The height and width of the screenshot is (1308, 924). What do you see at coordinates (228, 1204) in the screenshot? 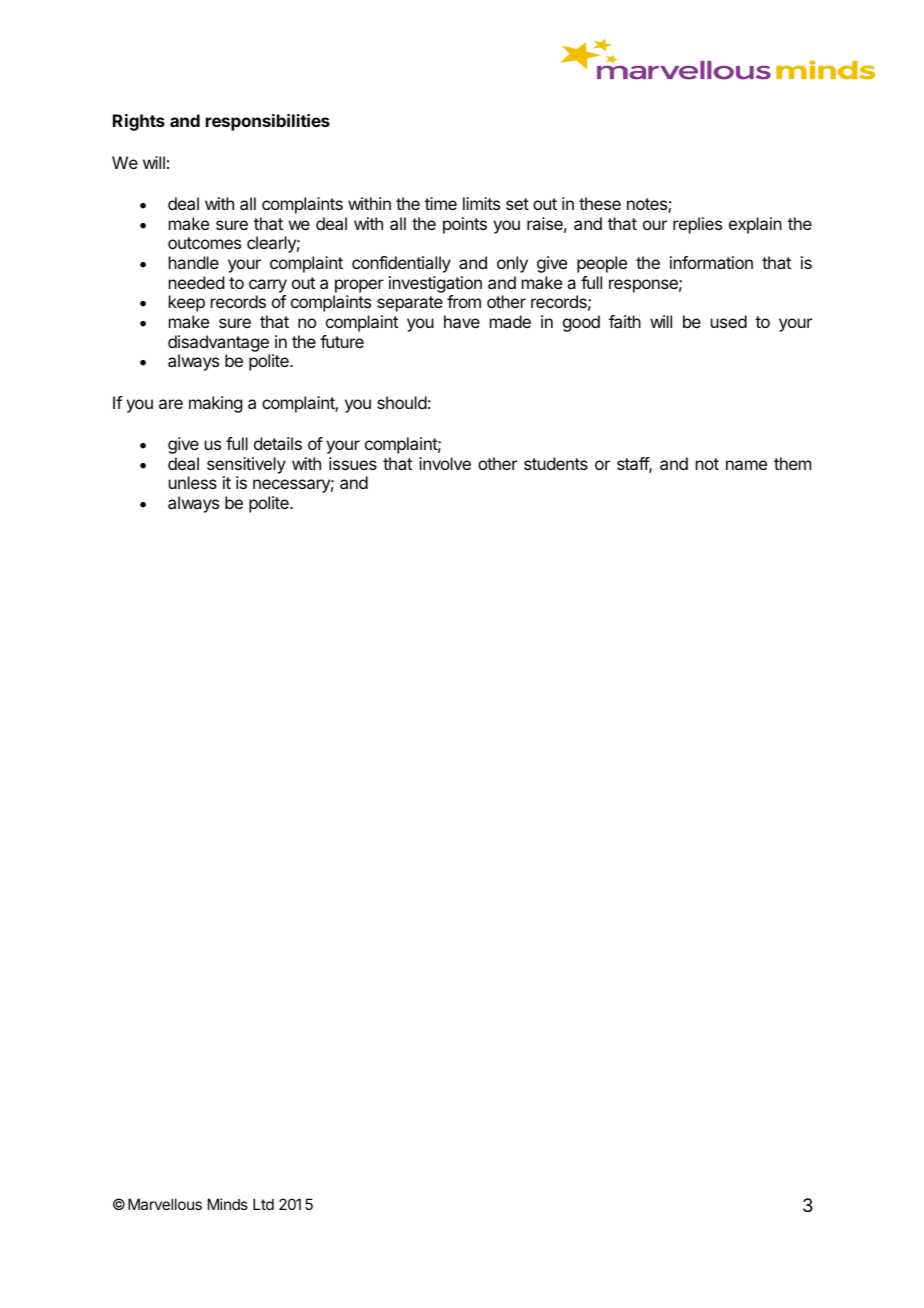
I see `Minds` at bounding box center [228, 1204].
